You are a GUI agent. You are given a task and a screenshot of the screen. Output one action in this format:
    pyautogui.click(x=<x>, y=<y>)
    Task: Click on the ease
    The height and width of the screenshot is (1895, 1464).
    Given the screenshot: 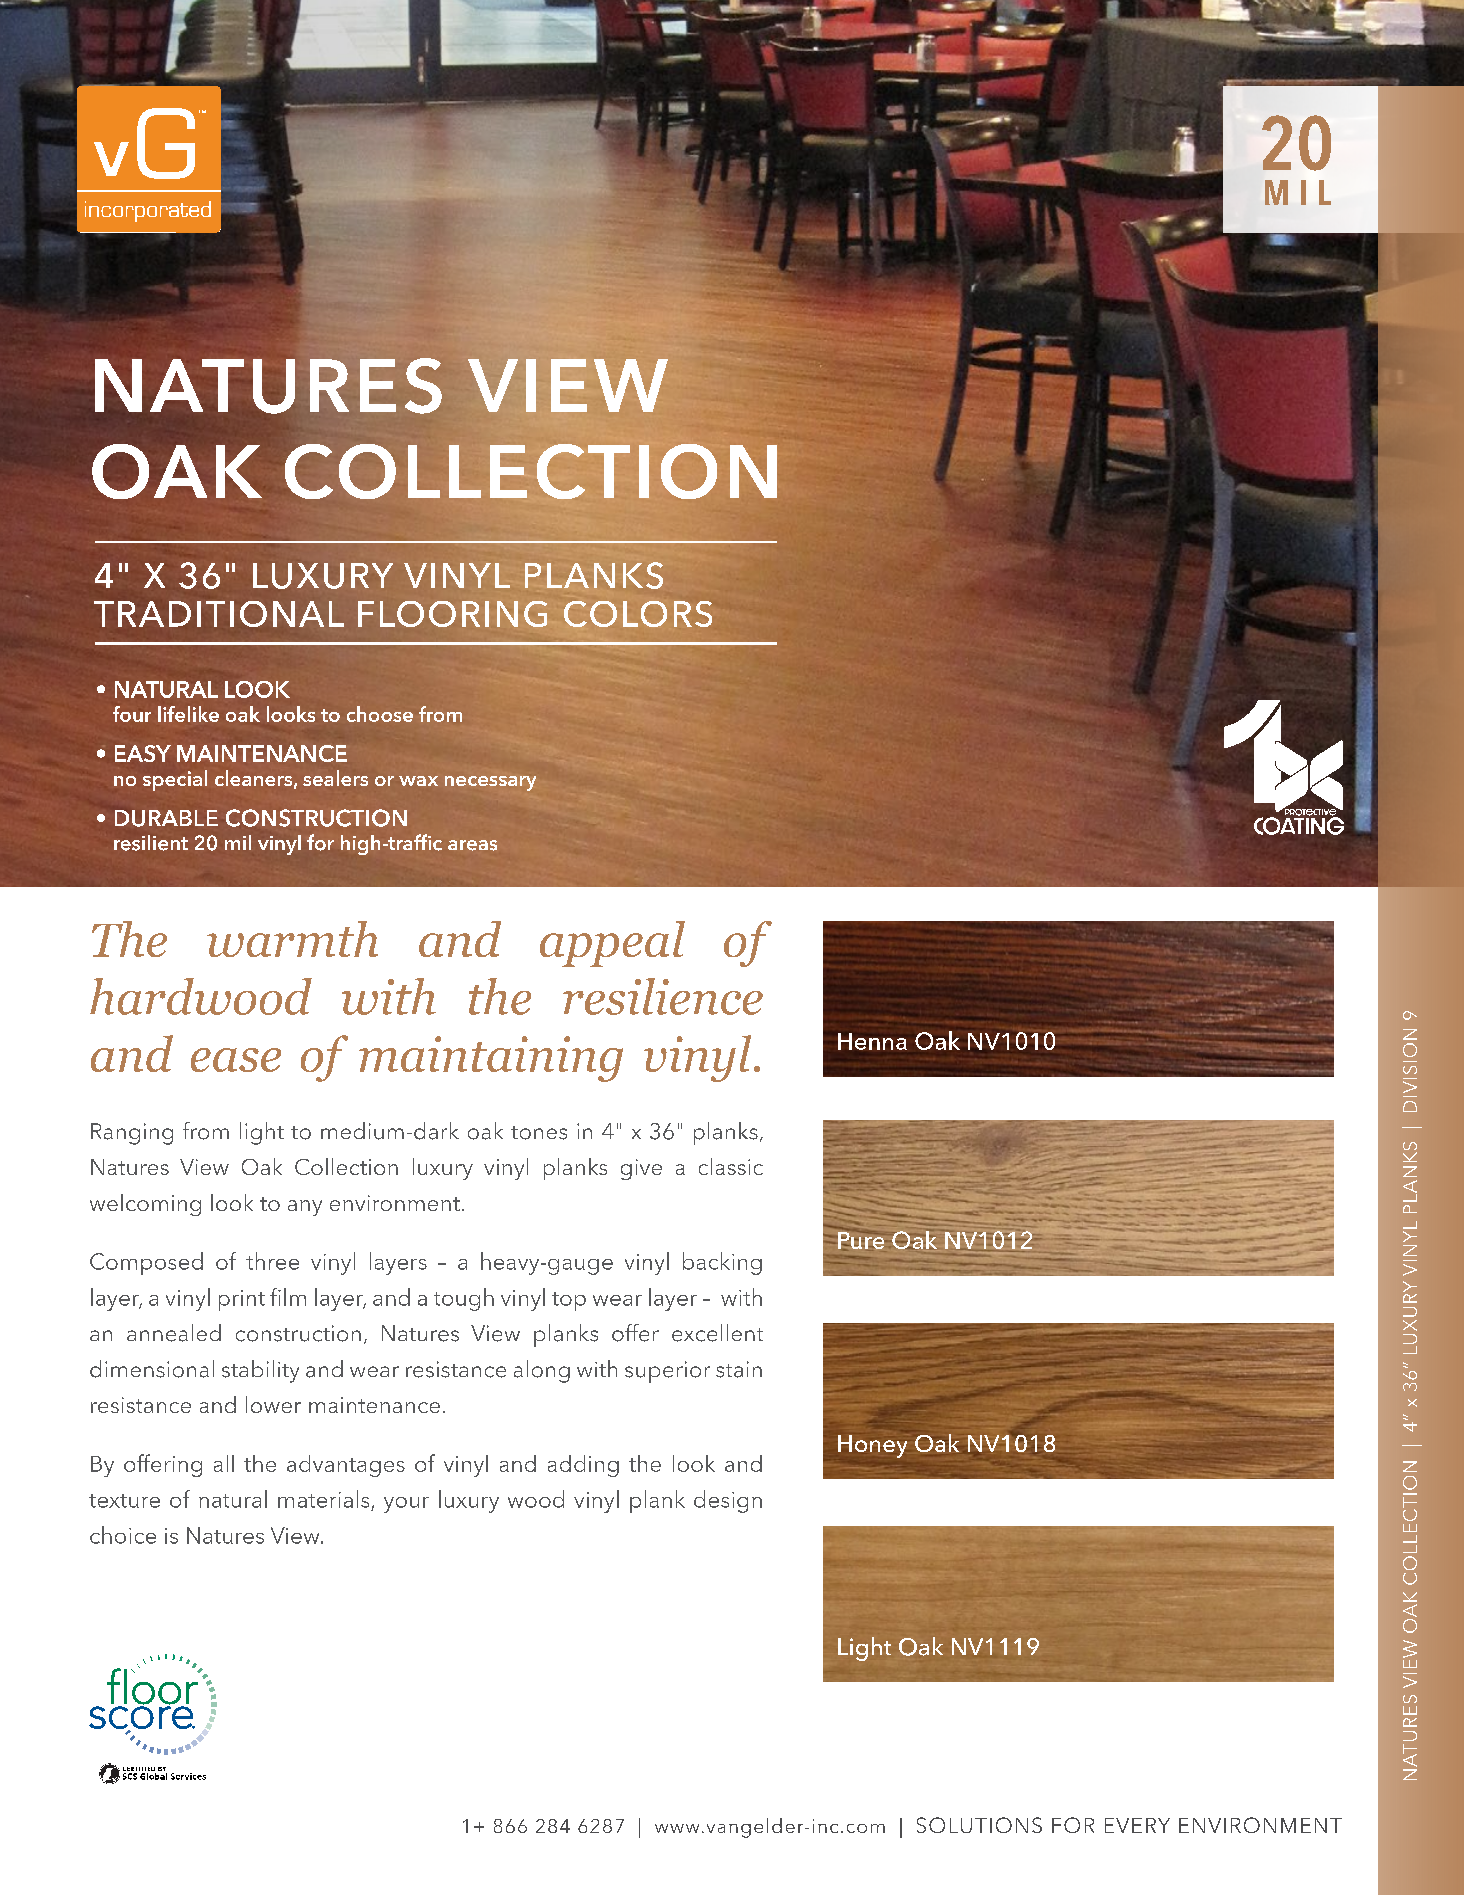 What is the action you would take?
    pyautogui.click(x=236, y=1060)
